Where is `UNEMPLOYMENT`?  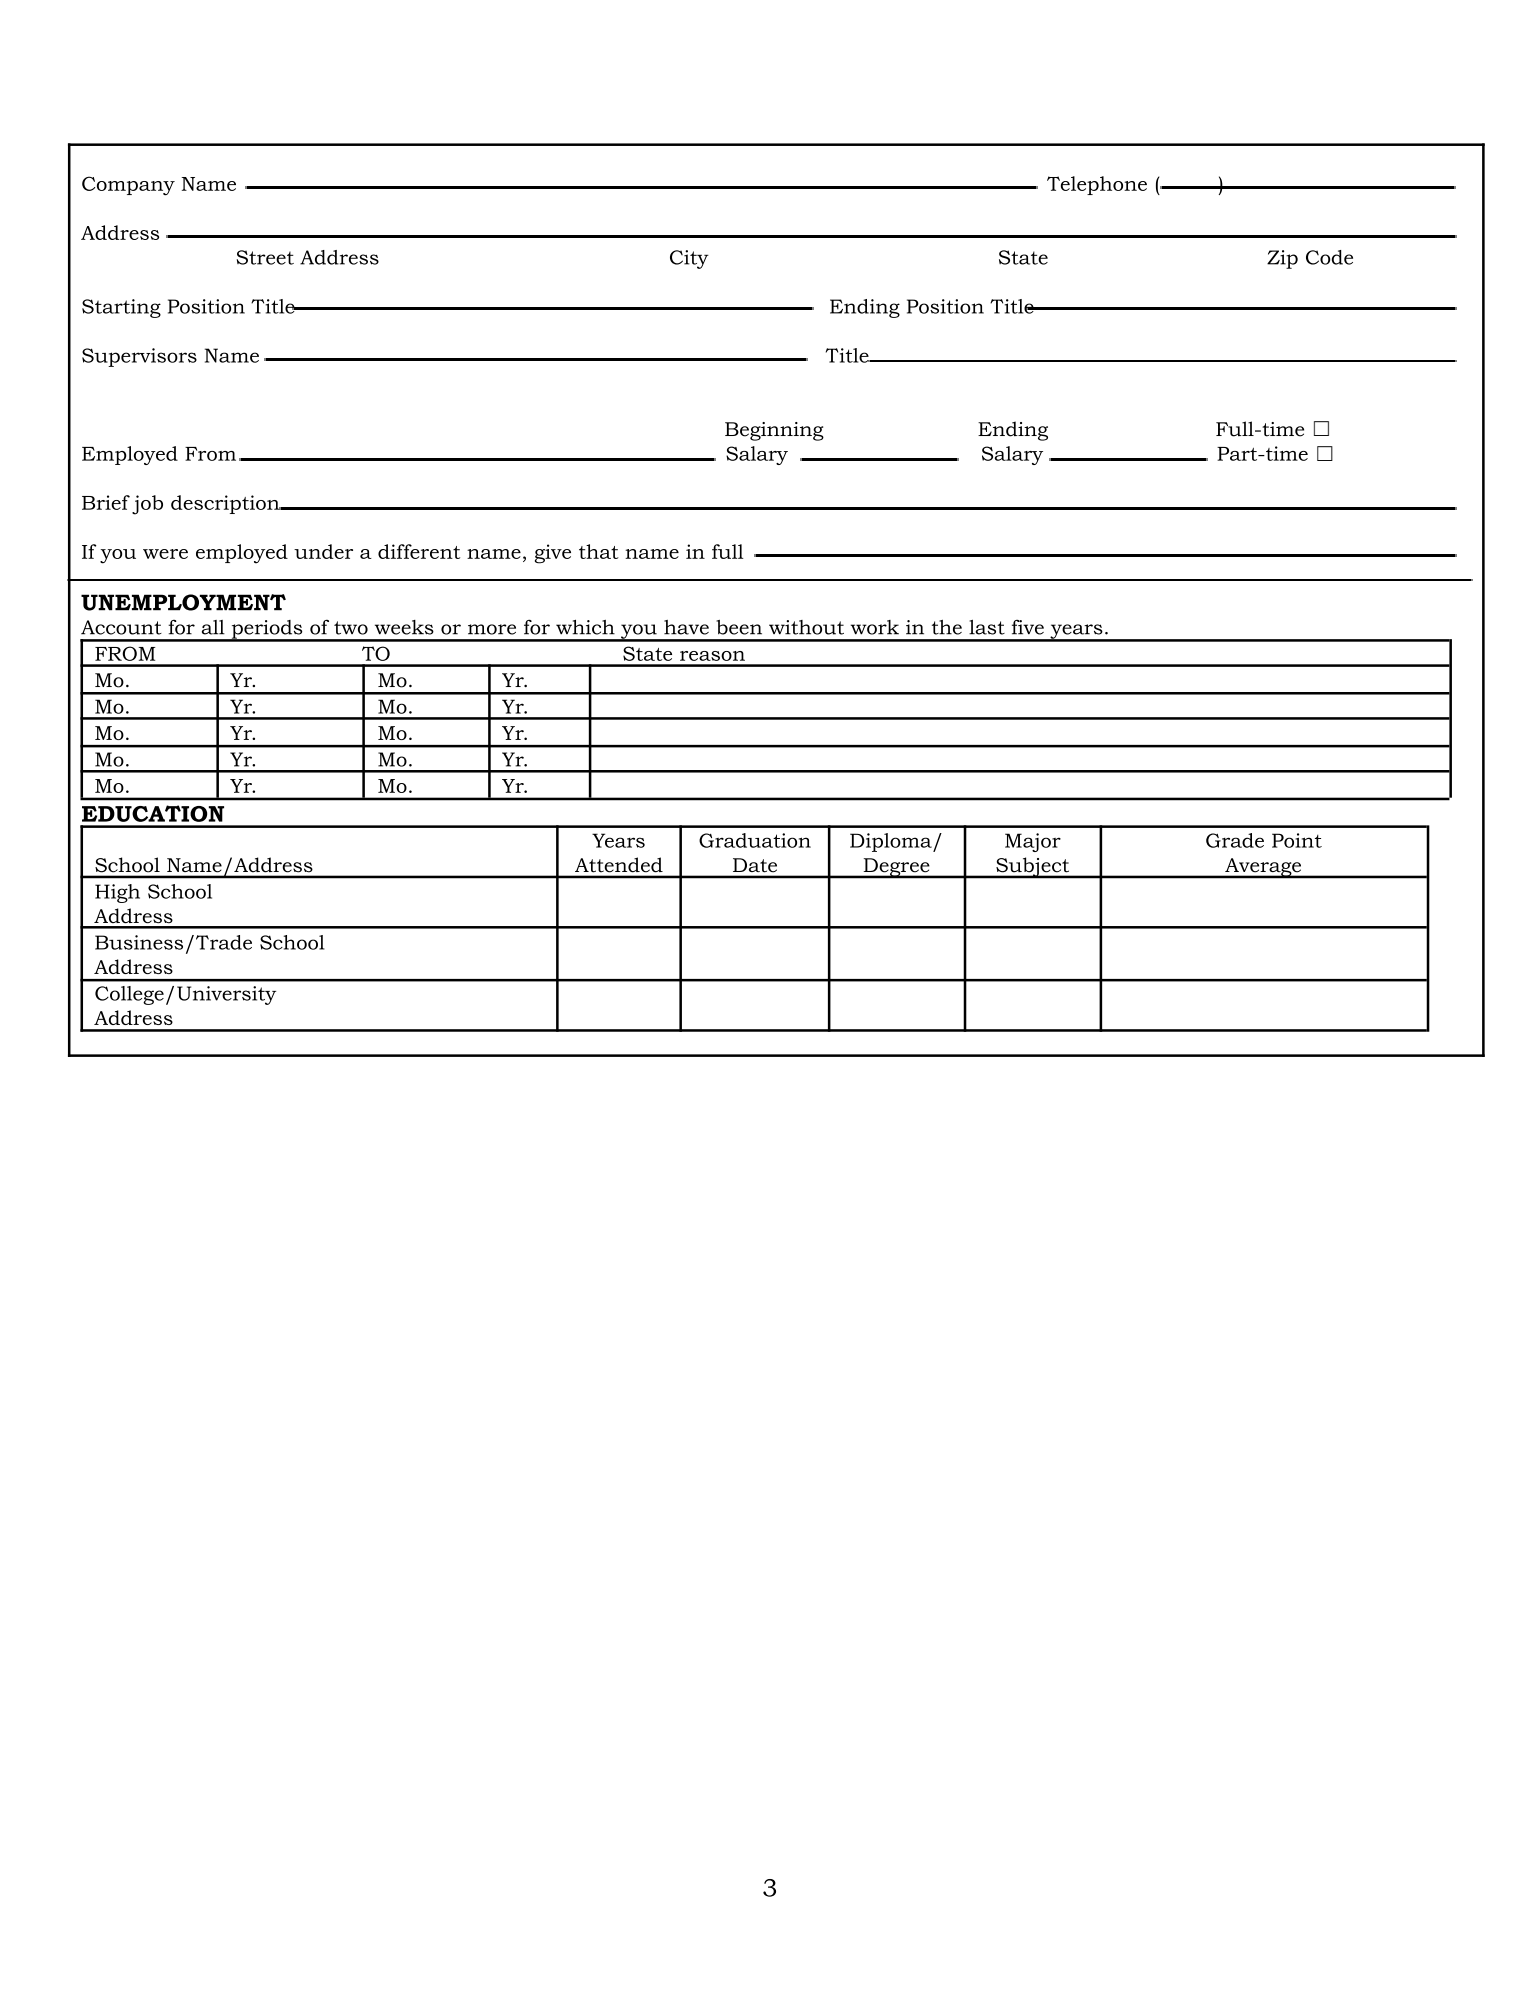
UNEMPLOYMENT is located at coordinates (183, 602).
